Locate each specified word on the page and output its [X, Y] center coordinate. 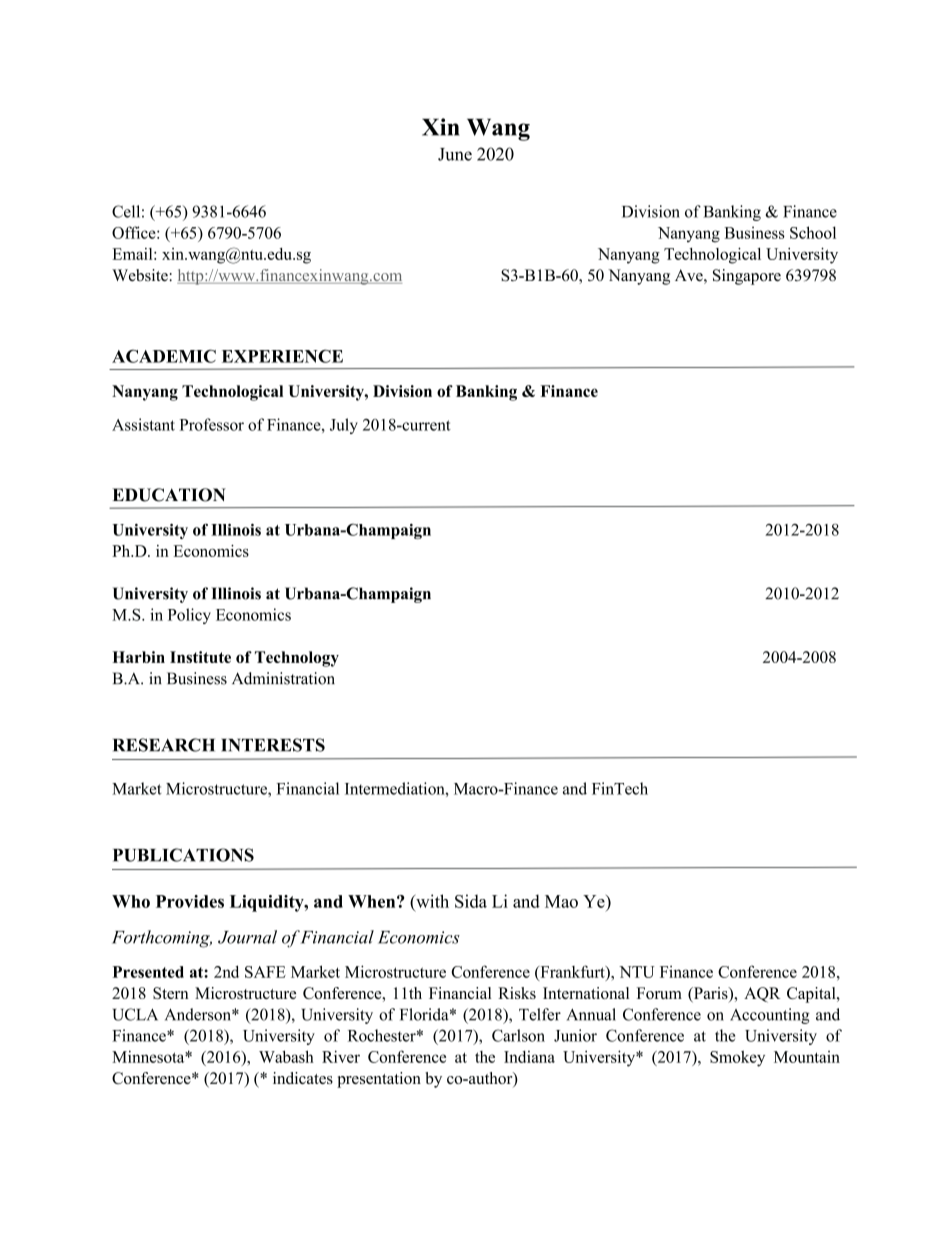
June [455, 154]
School [813, 232]
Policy [189, 616]
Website [141, 275]
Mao [561, 901]
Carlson [518, 1035]
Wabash [286, 1056]
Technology [297, 659]
